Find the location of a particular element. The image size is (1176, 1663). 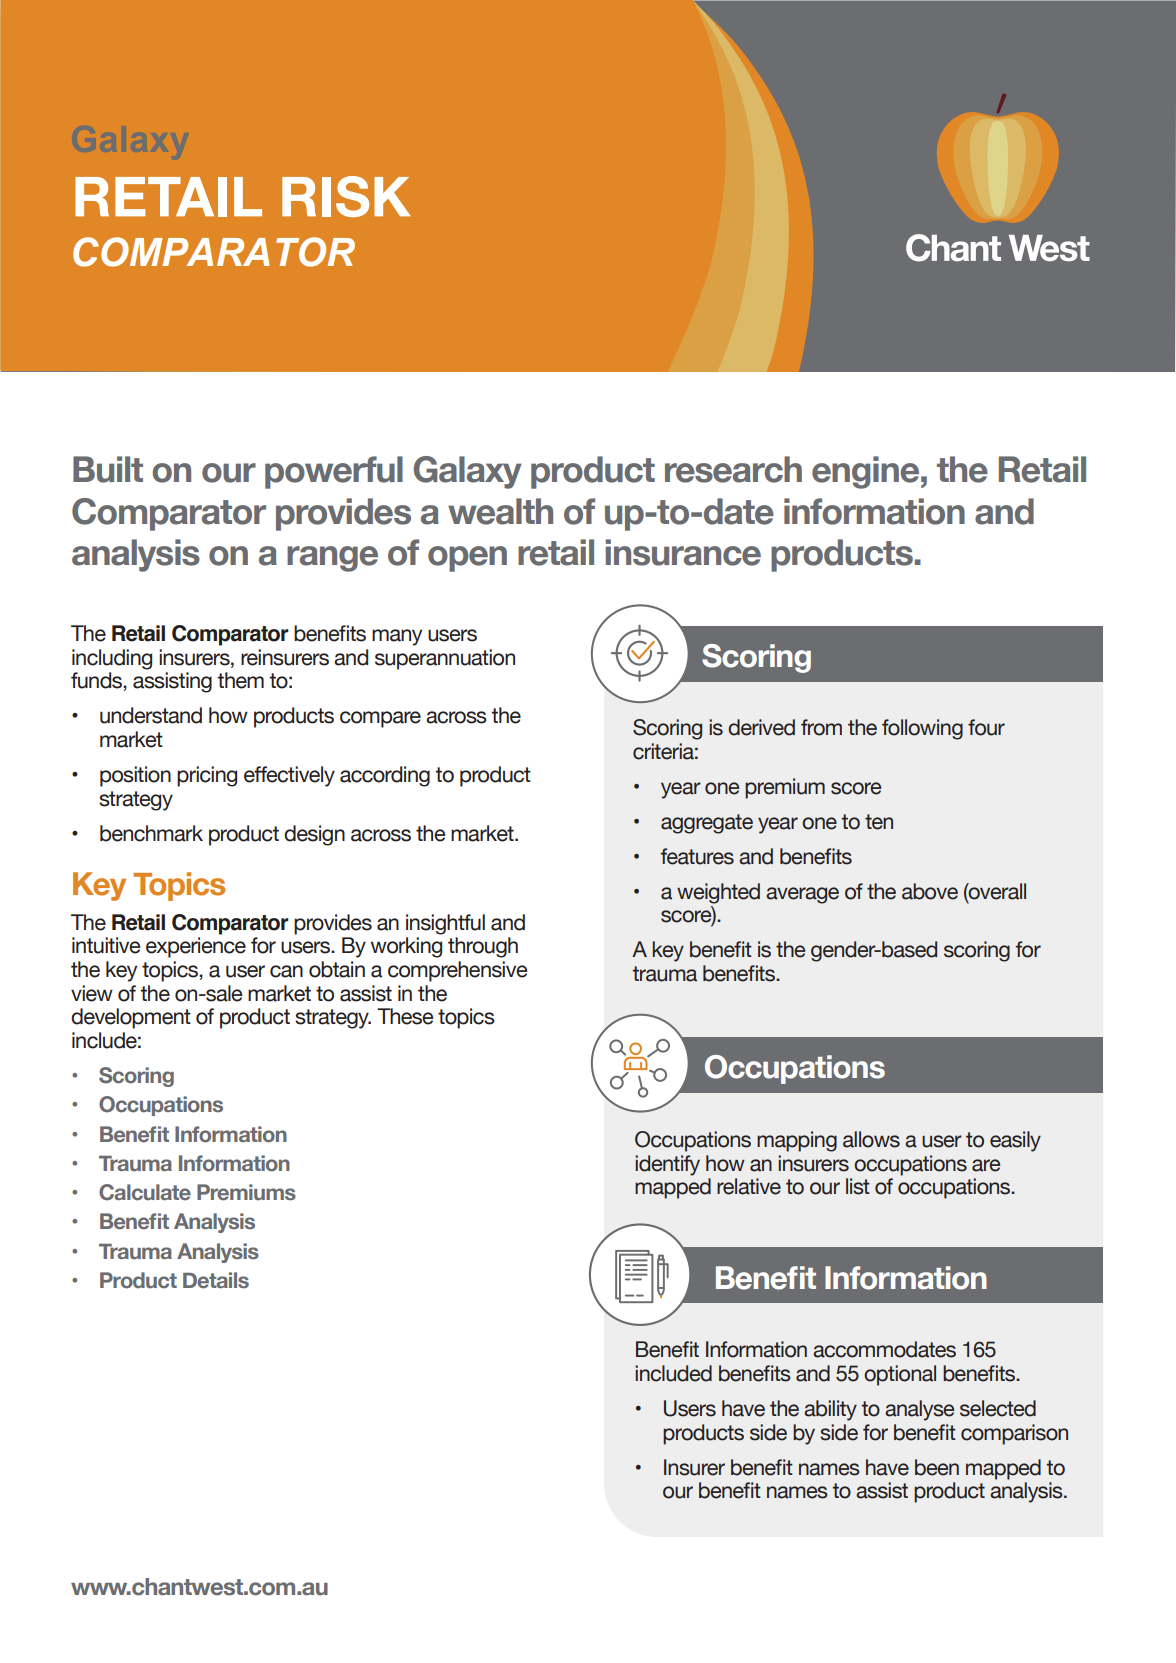

comprehensive is located at coordinates (457, 971).
